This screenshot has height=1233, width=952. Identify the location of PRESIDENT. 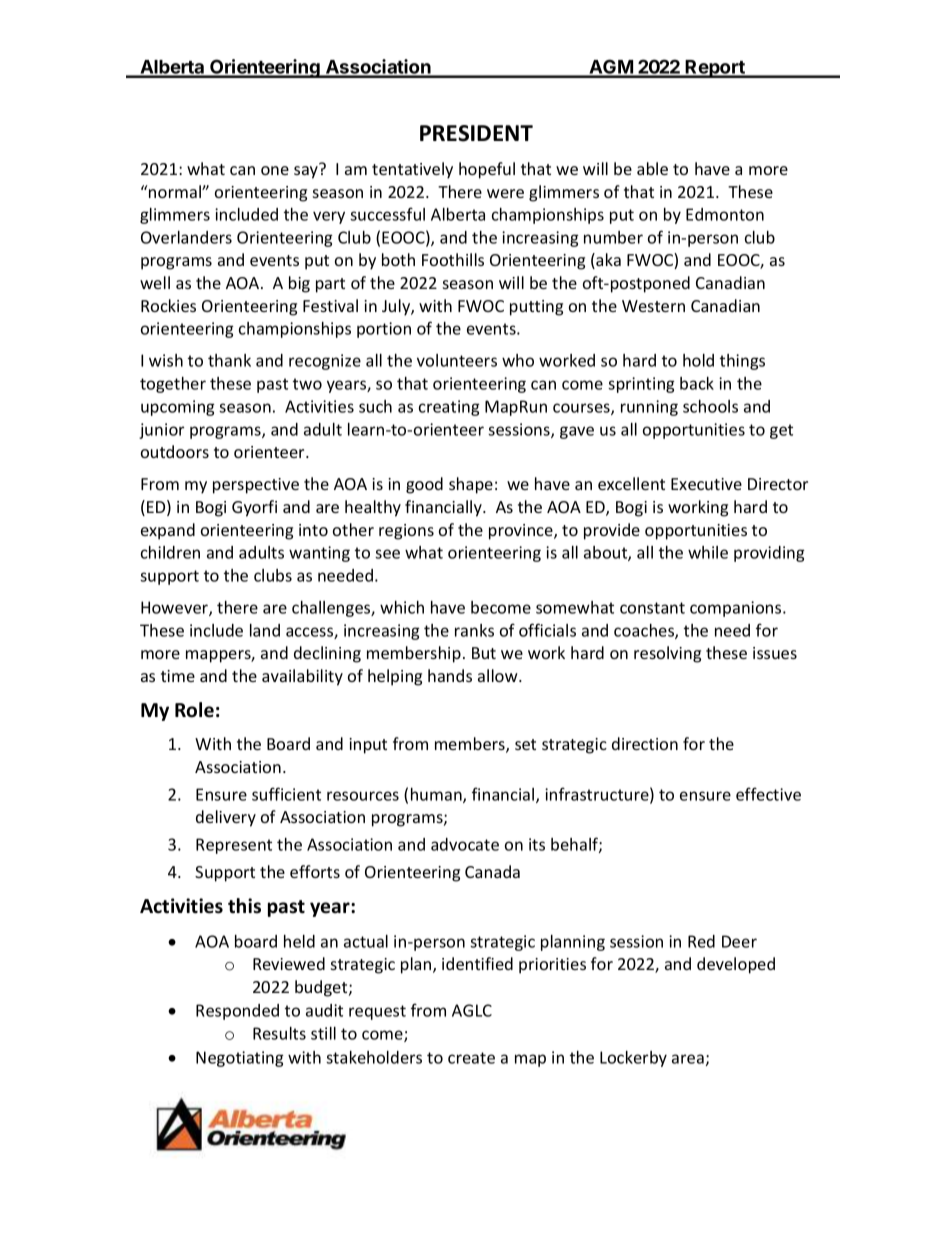
(476, 133).
